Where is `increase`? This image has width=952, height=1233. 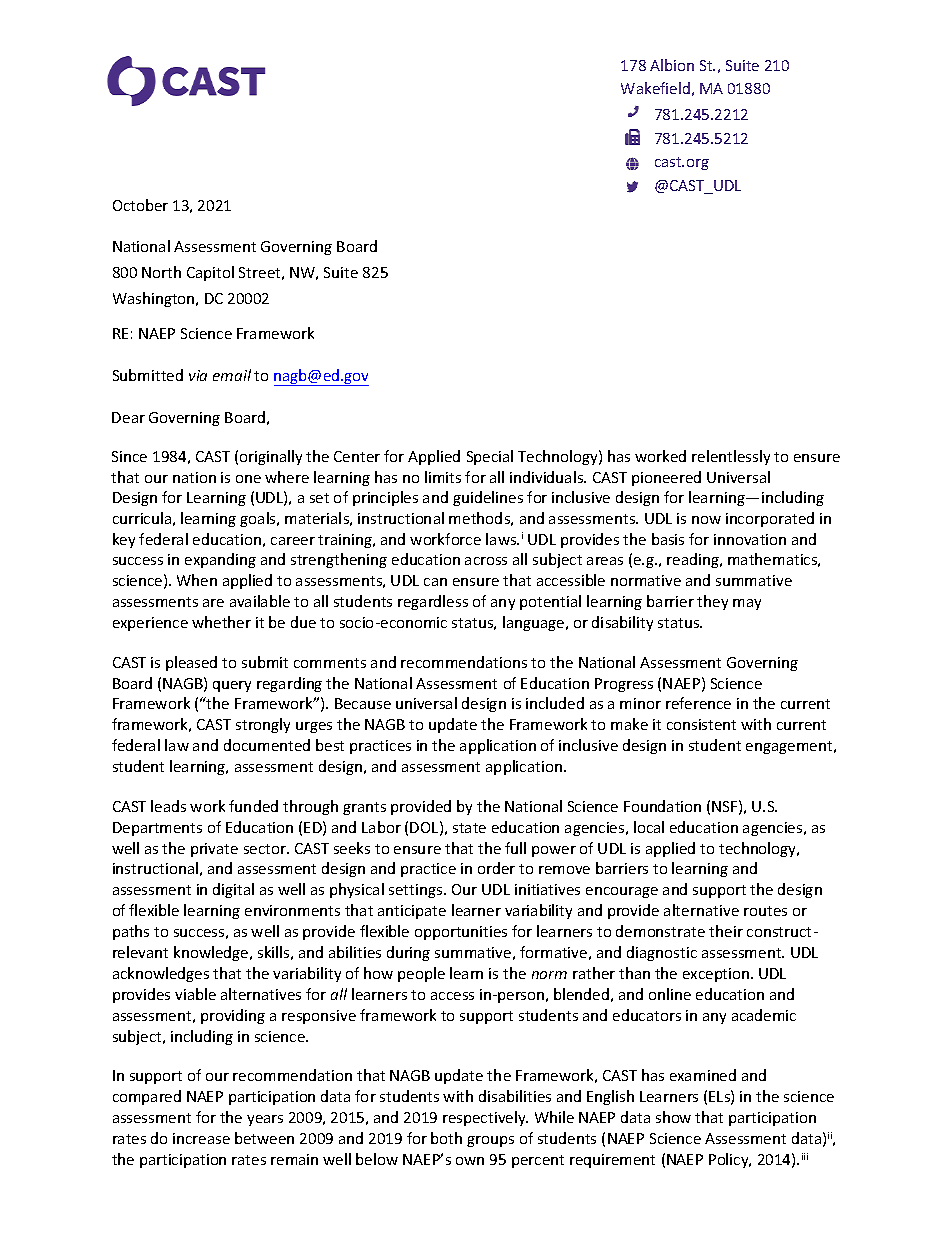
increase is located at coordinates (201, 1138).
